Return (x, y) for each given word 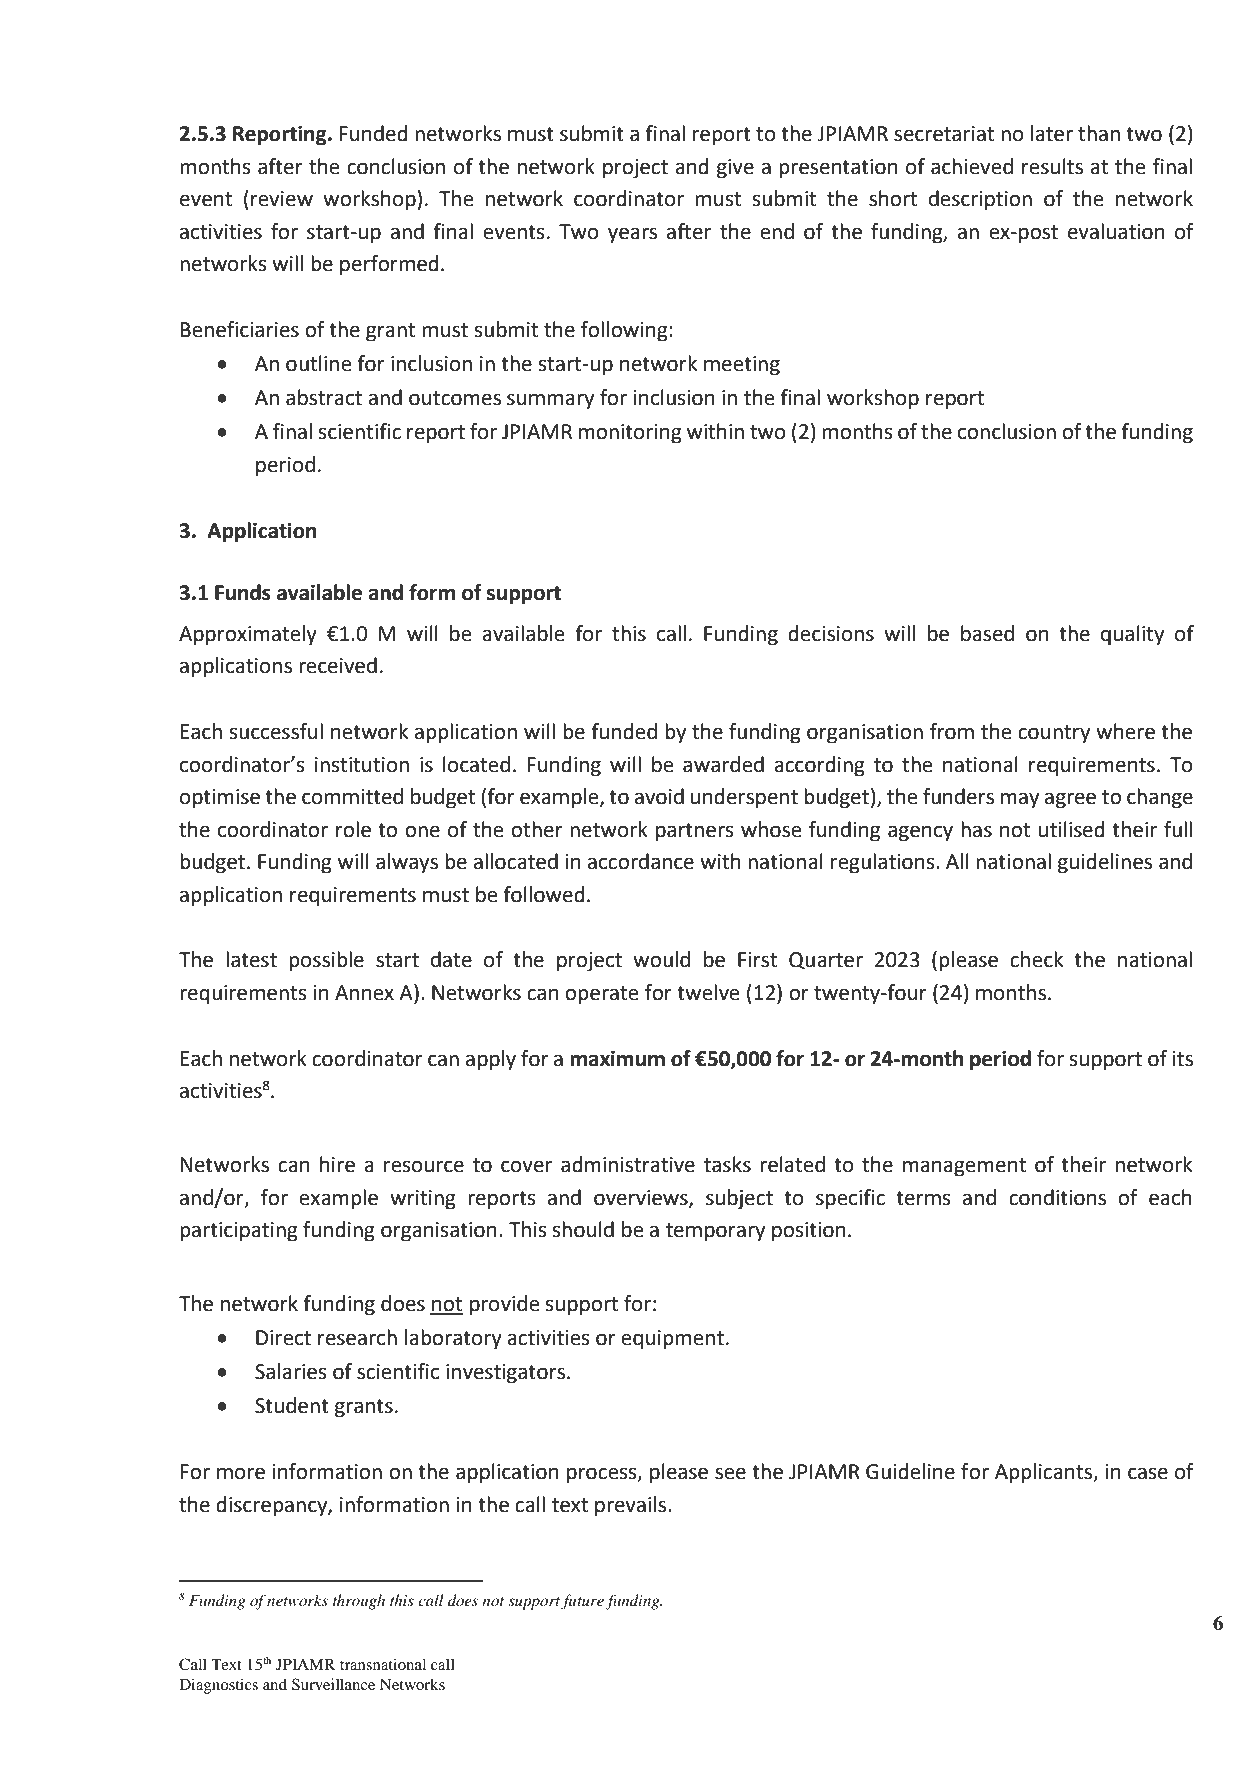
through (359, 1602)
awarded (723, 764)
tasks (727, 1164)
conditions (1057, 1197)
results (1052, 166)
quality (1132, 635)
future (583, 1602)
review (282, 199)
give (735, 169)
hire (337, 1164)
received (338, 665)
